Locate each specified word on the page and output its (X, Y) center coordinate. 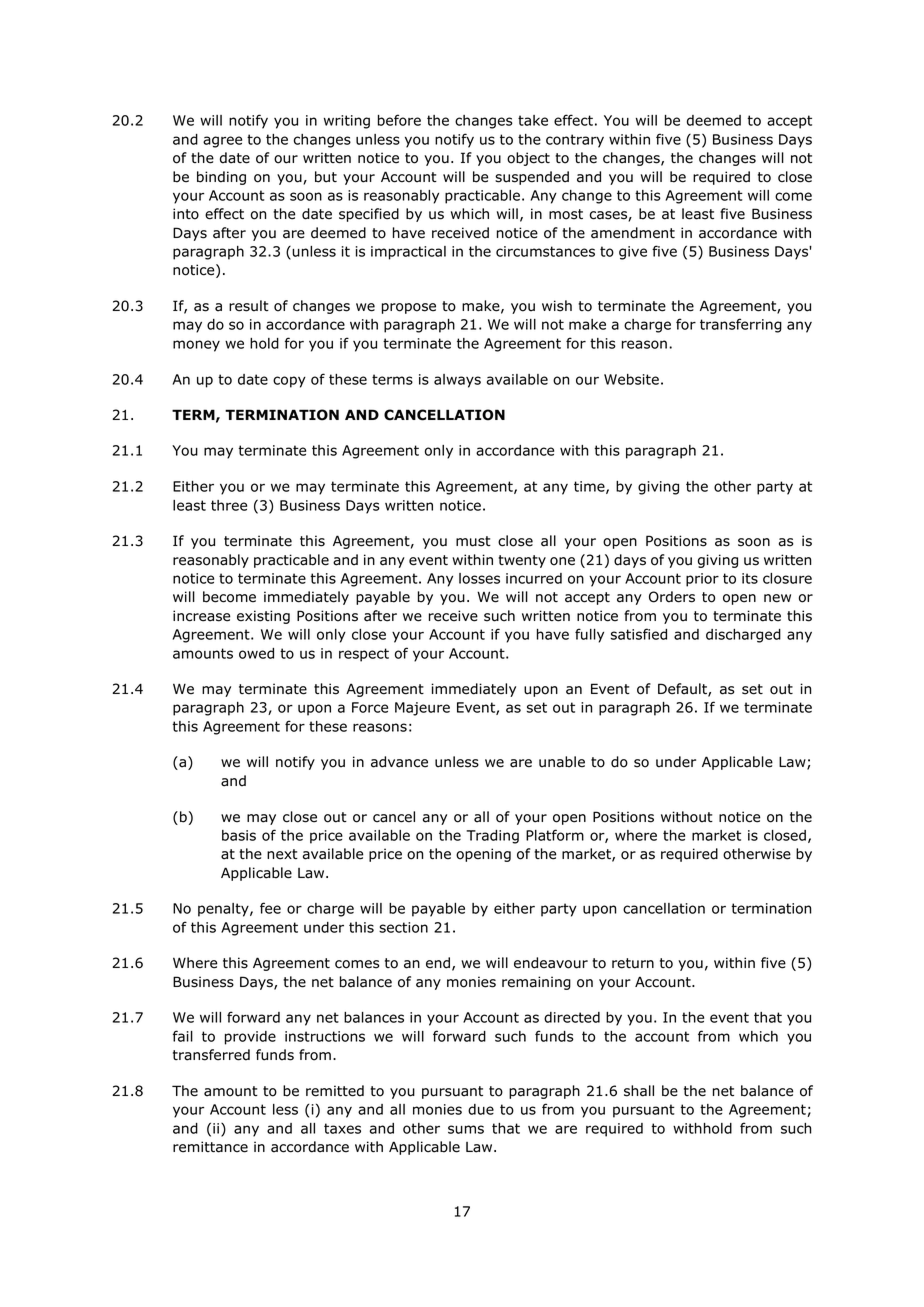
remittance (210, 1147)
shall (639, 1091)
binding (221, 178)
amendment (633, 233)
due (481, 1109)
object (528, 159)
